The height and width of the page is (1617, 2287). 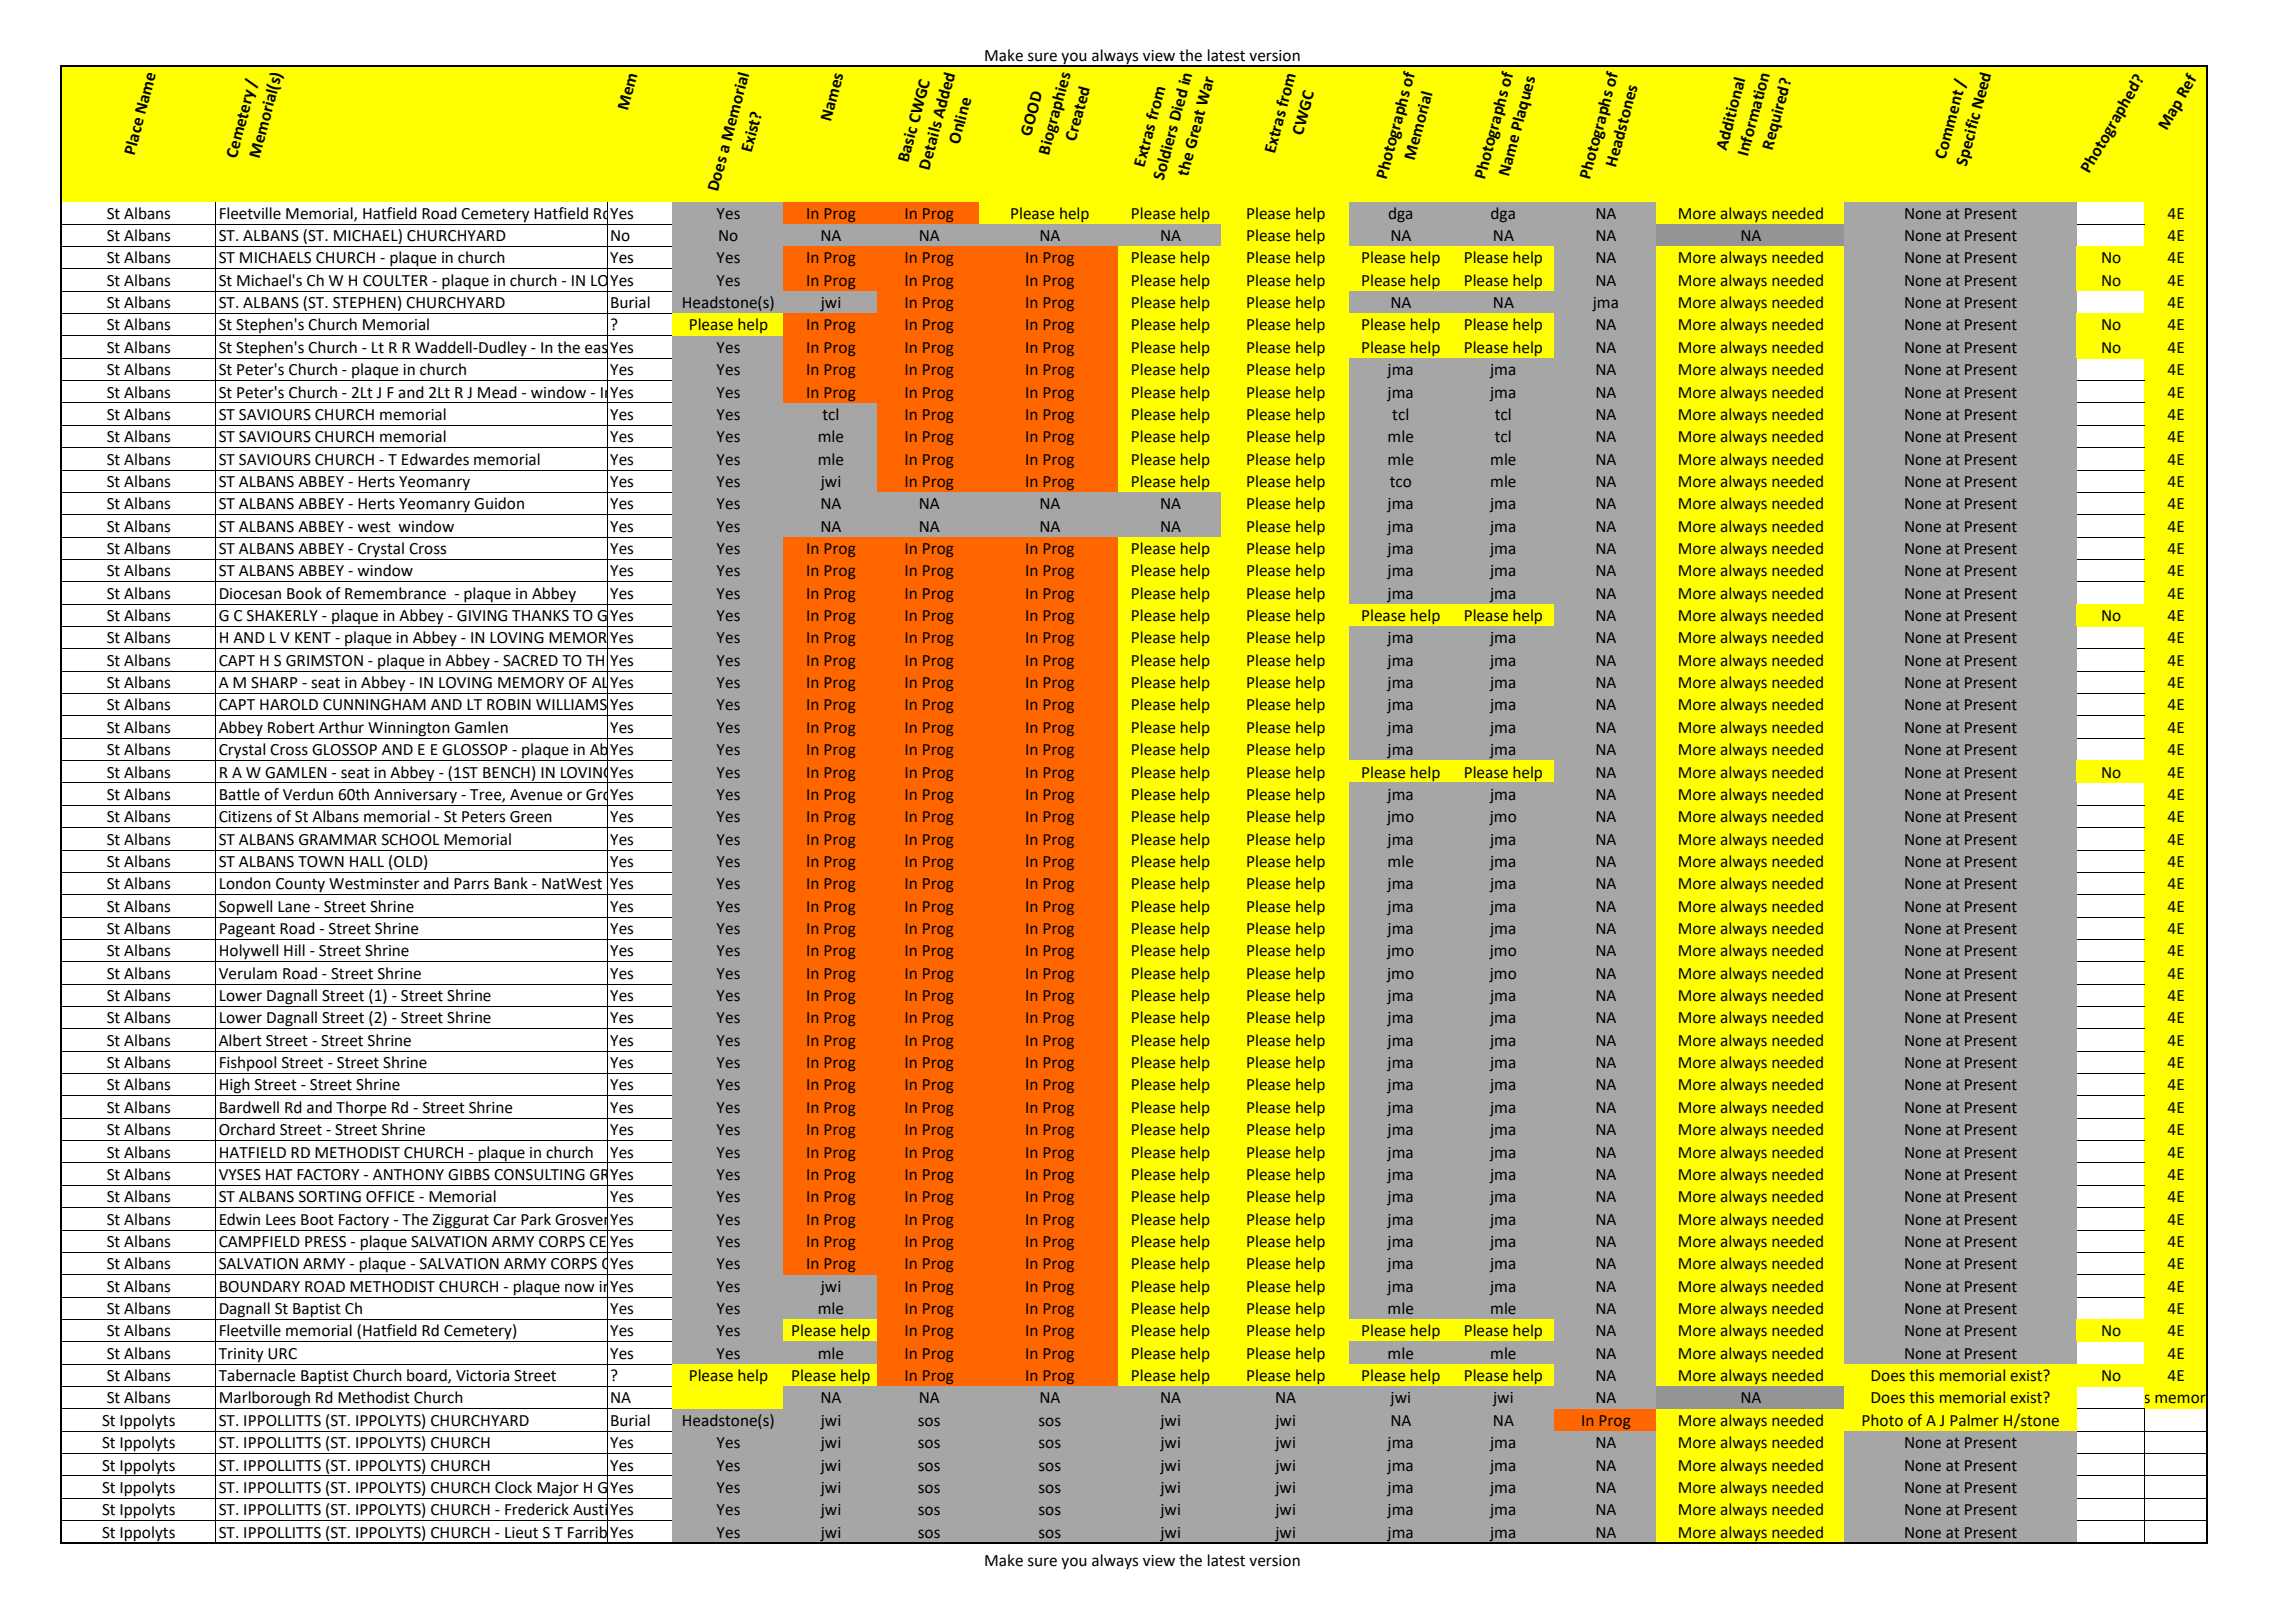 What do you see at coordinates (1974, 1420) in the page?
I see `Palmer` at bounding box center [1974, 1420].
